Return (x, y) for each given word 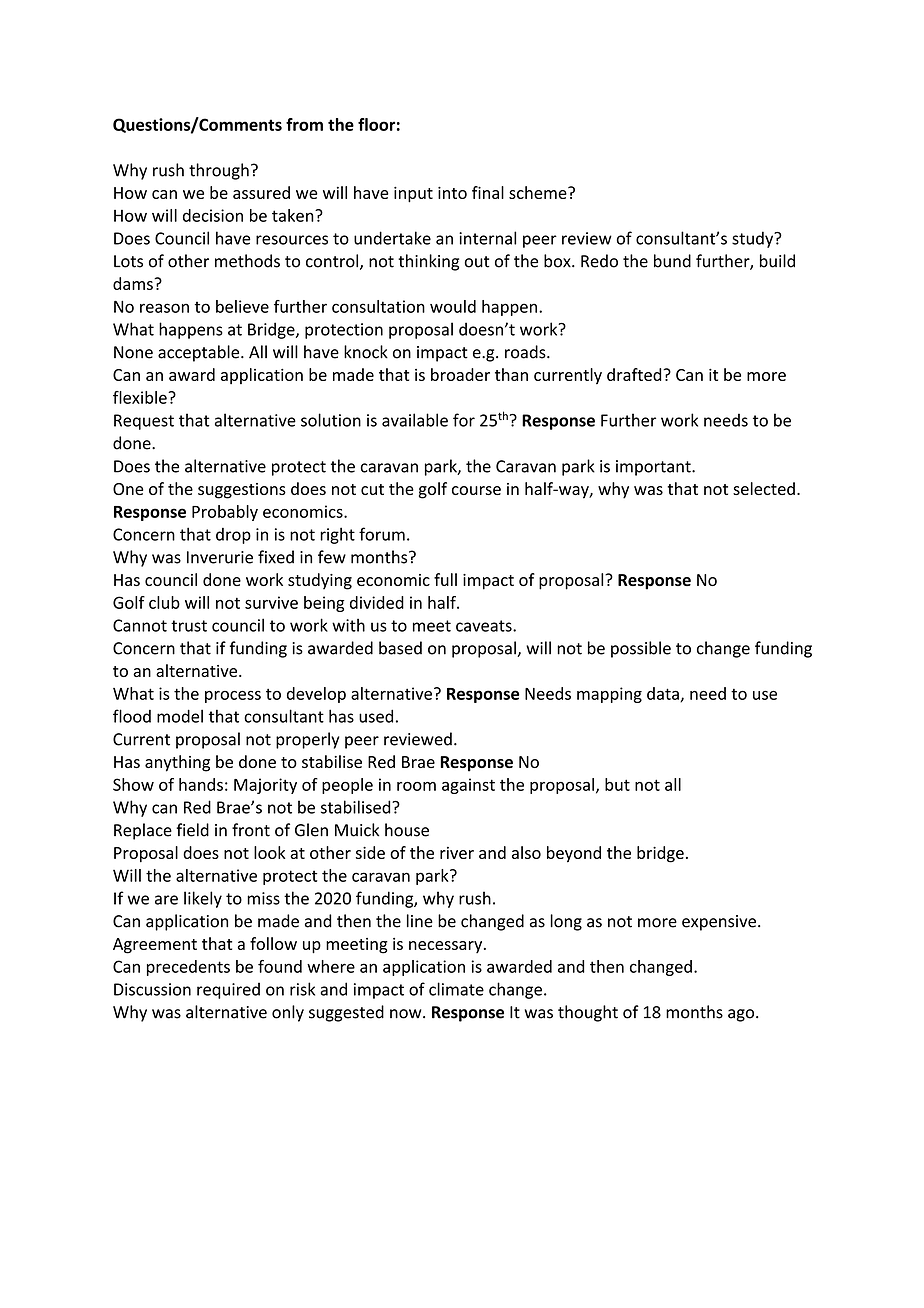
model (180, 716)
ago (742, 1015)
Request (144, 422)
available (415, 420)
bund (672, 261)
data (664, 694)
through (219, 171)
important (654, 468)
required (228, 990)
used (376, 716)
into (452, 193)
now (407, 1014)
